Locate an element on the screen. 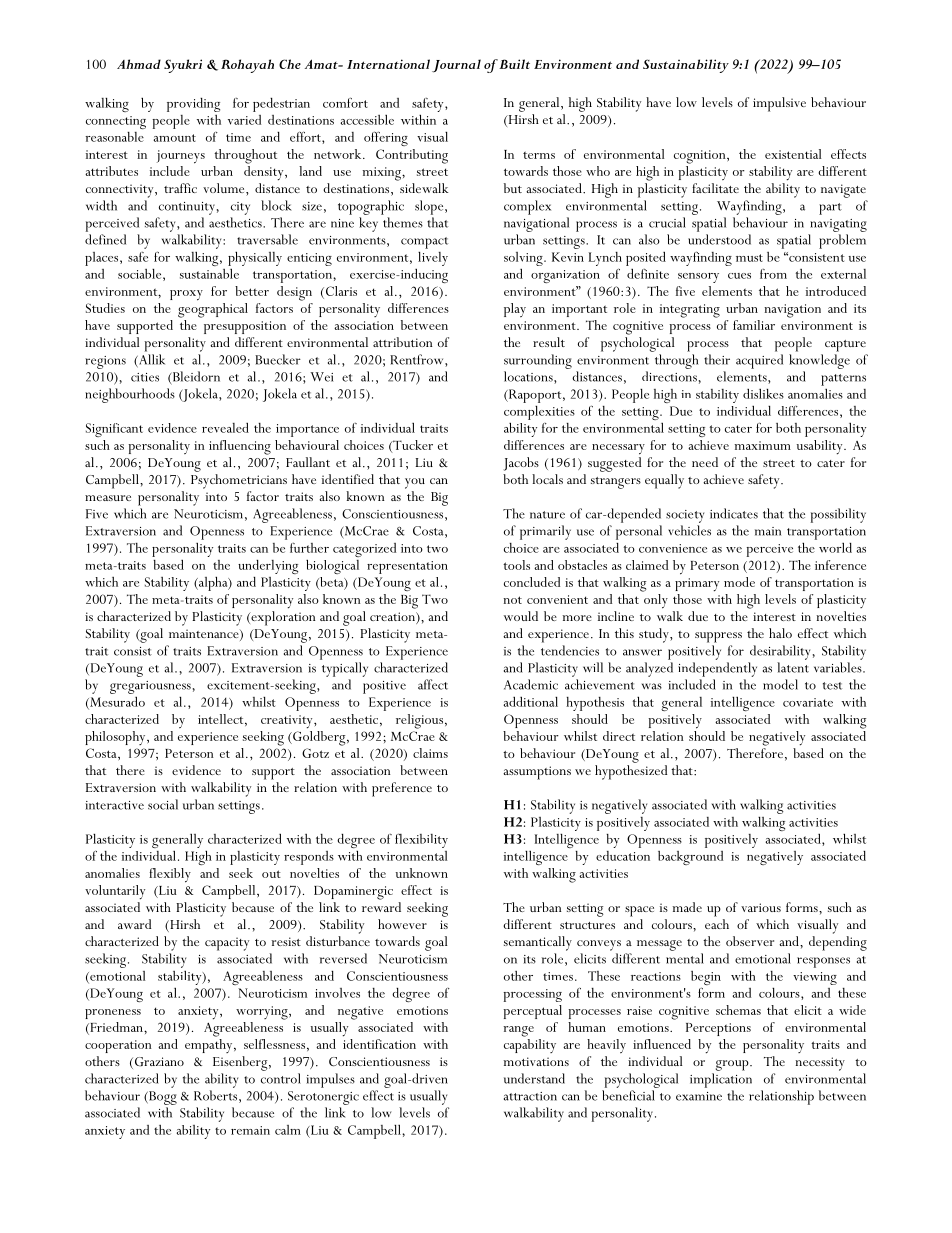 The image size is (952, 1233). halo is located at coordinates (780, 633).
